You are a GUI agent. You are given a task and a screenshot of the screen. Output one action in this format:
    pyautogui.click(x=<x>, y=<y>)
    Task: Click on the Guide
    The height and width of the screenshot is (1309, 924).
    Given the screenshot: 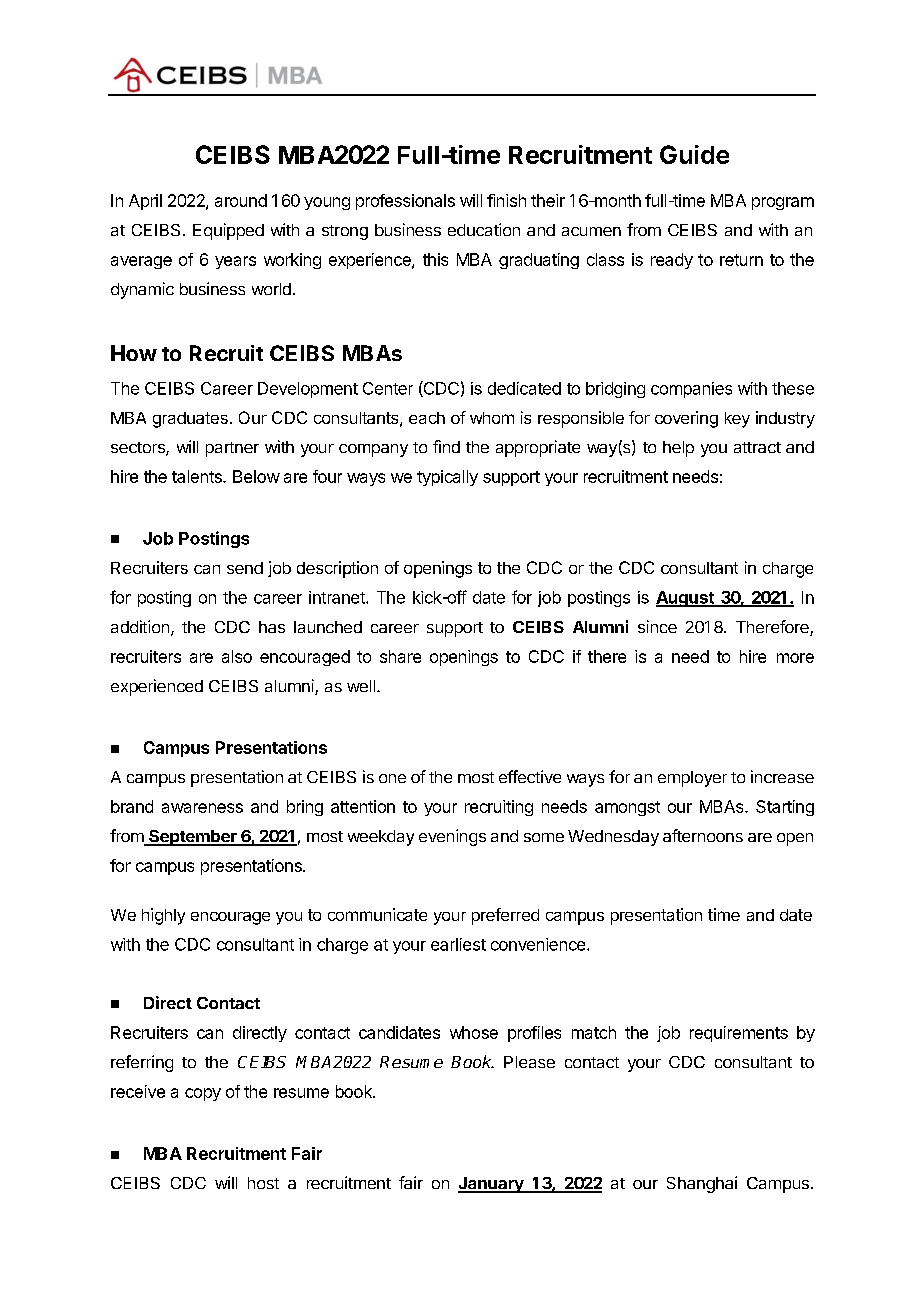 What is the action you would take?
    pyautogui.click(x=694, y=154)
